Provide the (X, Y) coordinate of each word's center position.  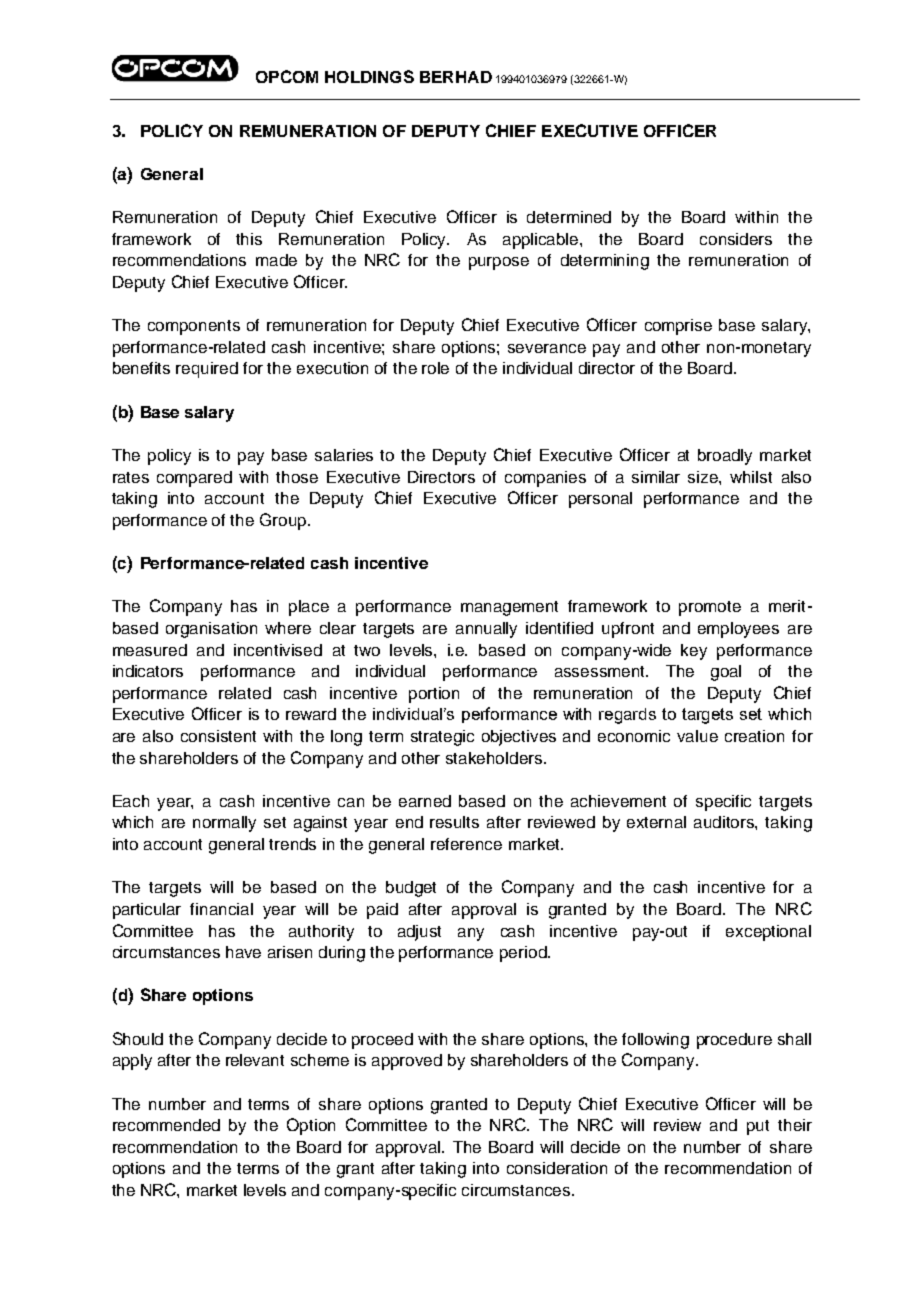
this (249, 239)
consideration (557, 1168)
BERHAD (456, 77)
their (795, 1125)
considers (736, 239)
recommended (166, 1125)
